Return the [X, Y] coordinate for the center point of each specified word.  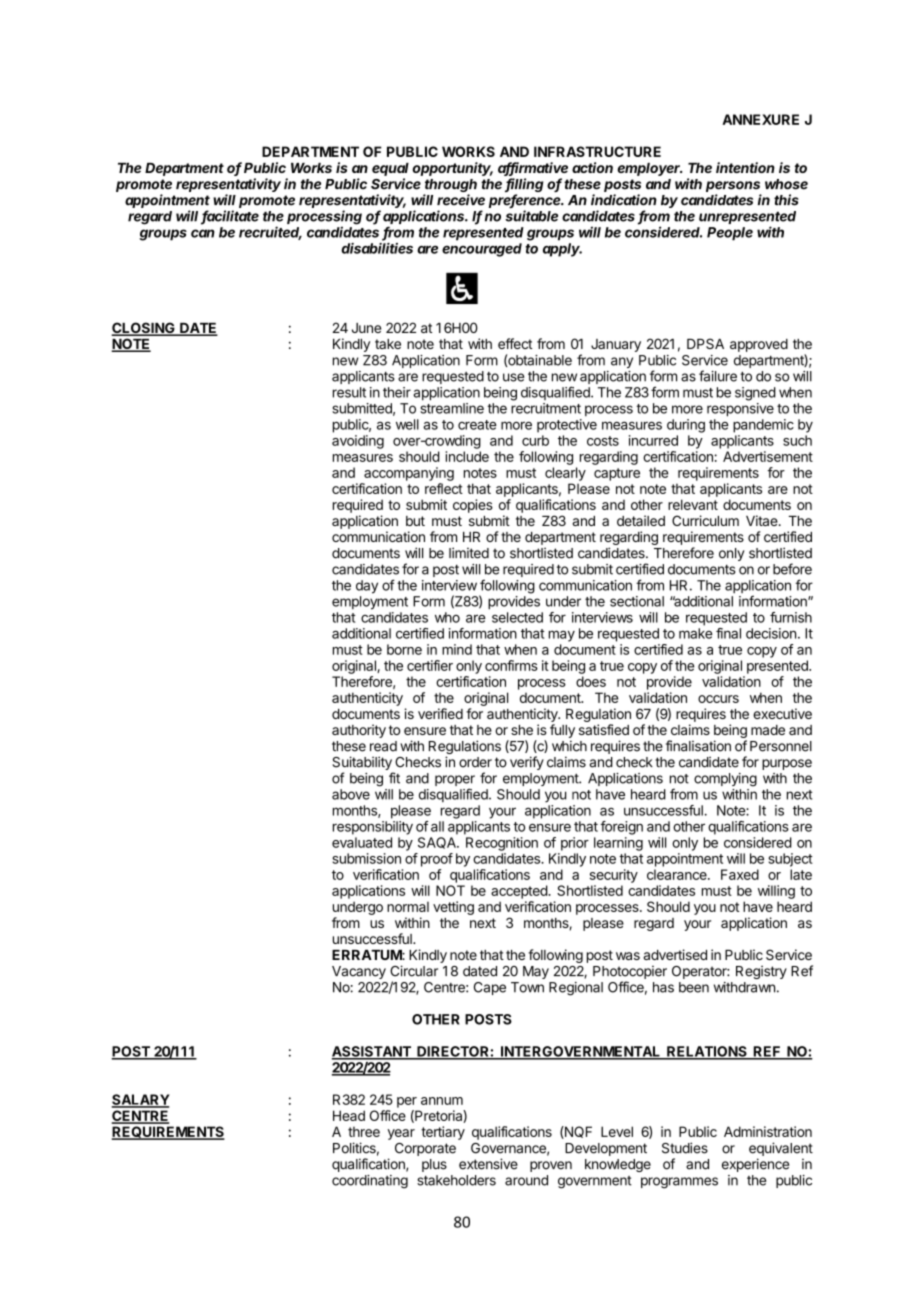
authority [359, 731]
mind [457, 649]
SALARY [140, 1100]
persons [733, 186]
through [450, 187]
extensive [488, 1164]
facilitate [230, 217]
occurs [718, 699]
